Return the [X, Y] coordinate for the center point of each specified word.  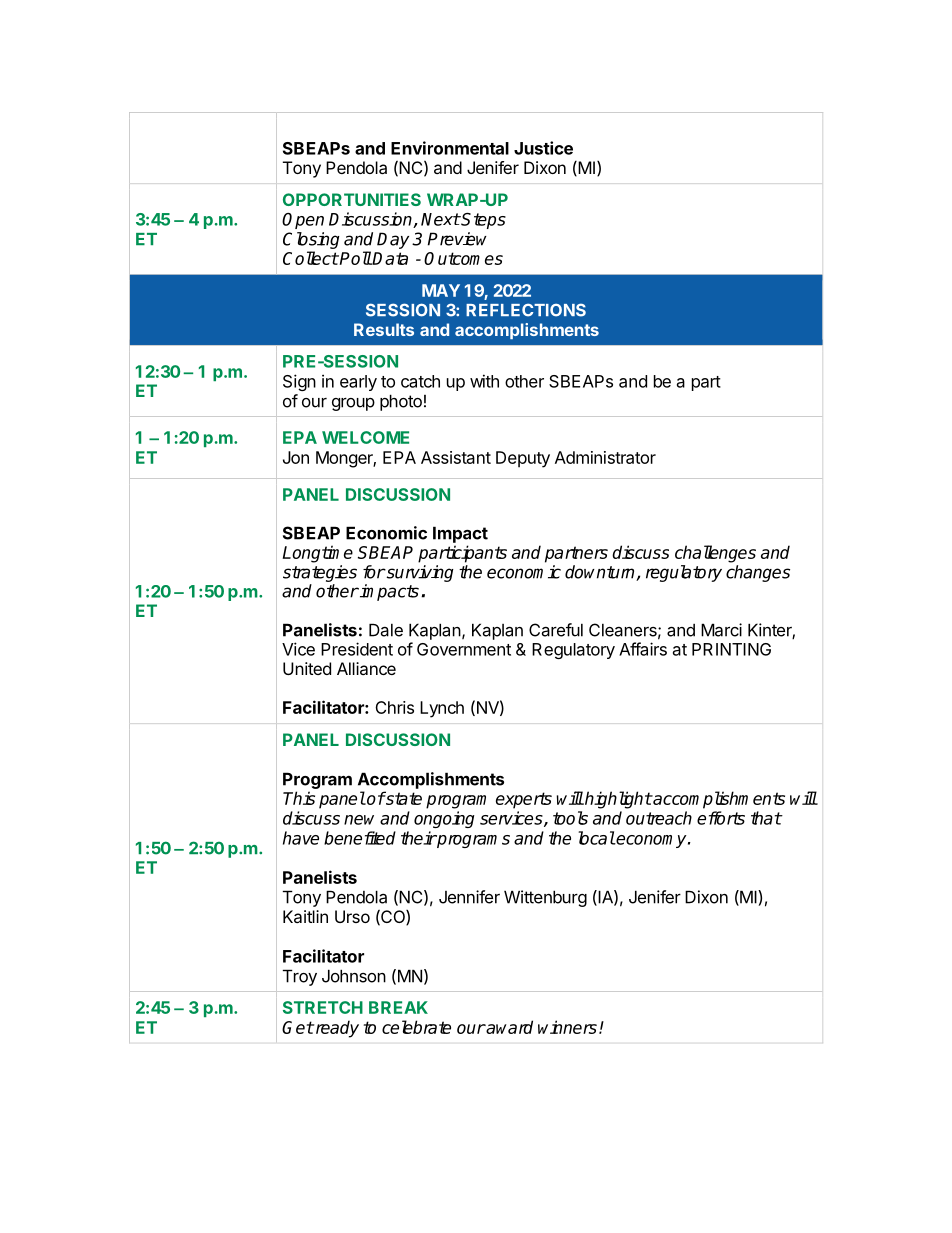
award [508, 1027]
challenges [715, 554]
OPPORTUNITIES [352, 199]
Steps [483, 221]
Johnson [354, 976]
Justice [543, 148]
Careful [556, 630]
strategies [320, 573]
